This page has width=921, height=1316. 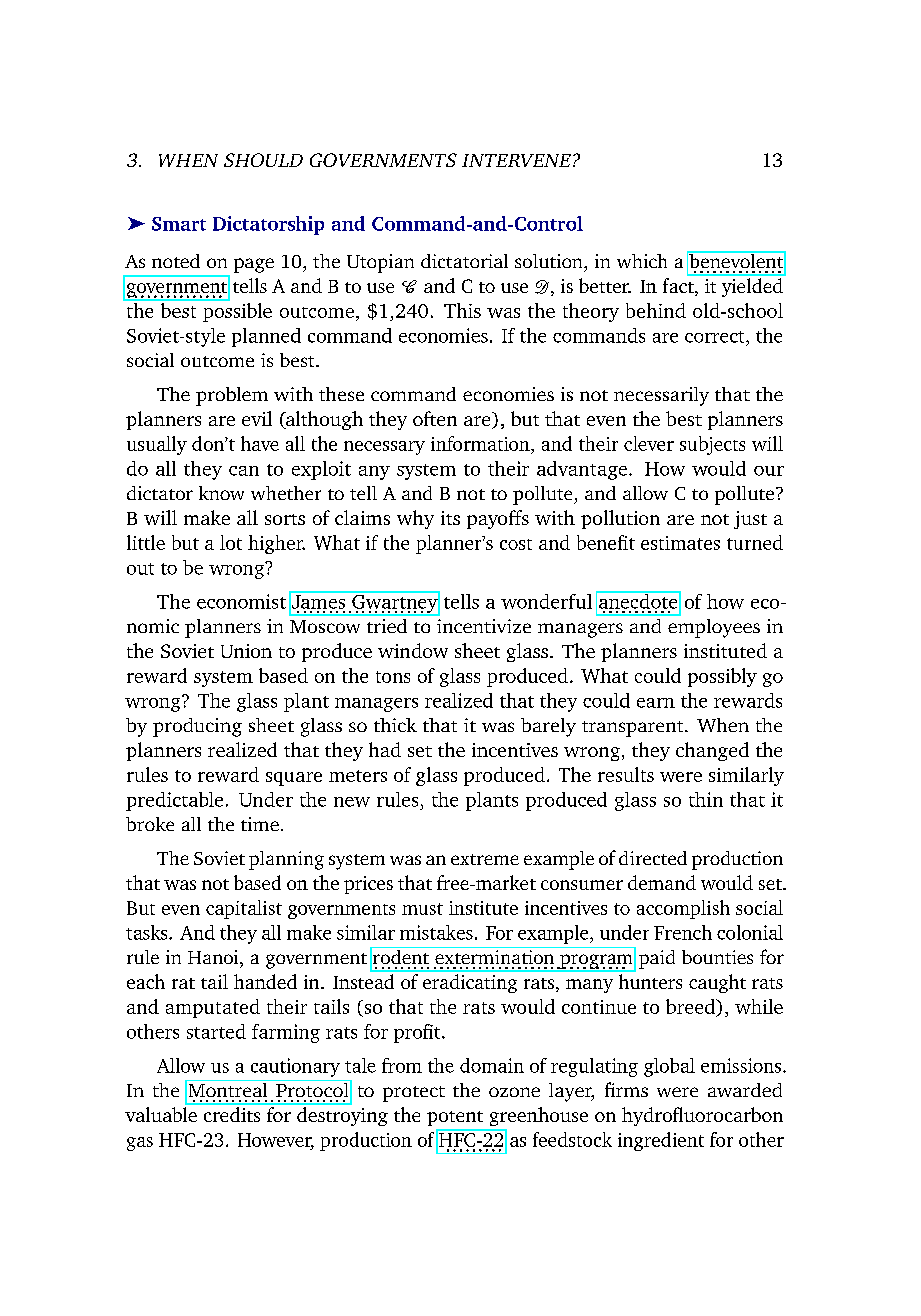 I want to click on know, so click(x=221, y=493).
